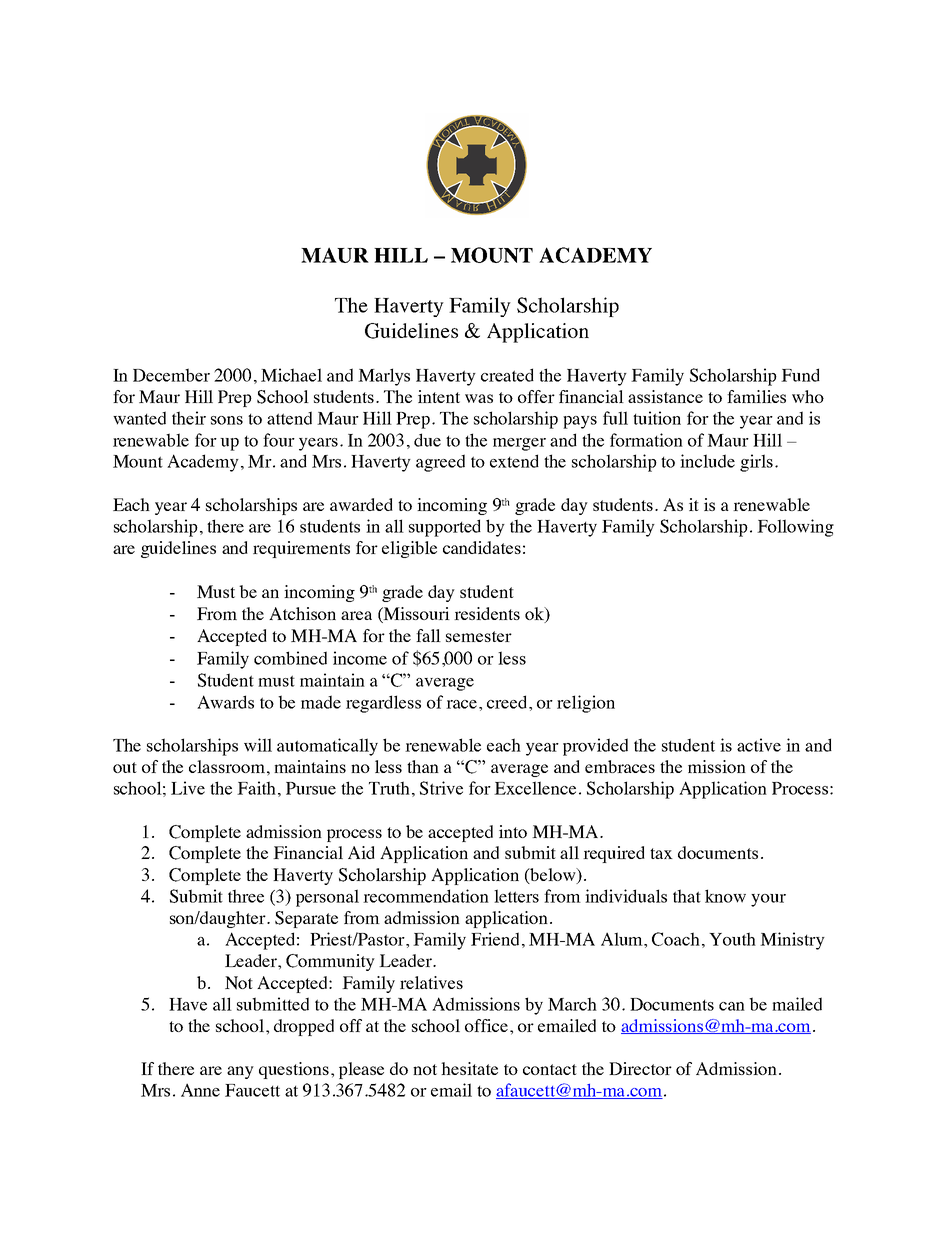 Image resolution: width=952 pixels, height=1233 pixels. Describe the element at coordinates (508, 702) in the document. I see `creed` at that location.
